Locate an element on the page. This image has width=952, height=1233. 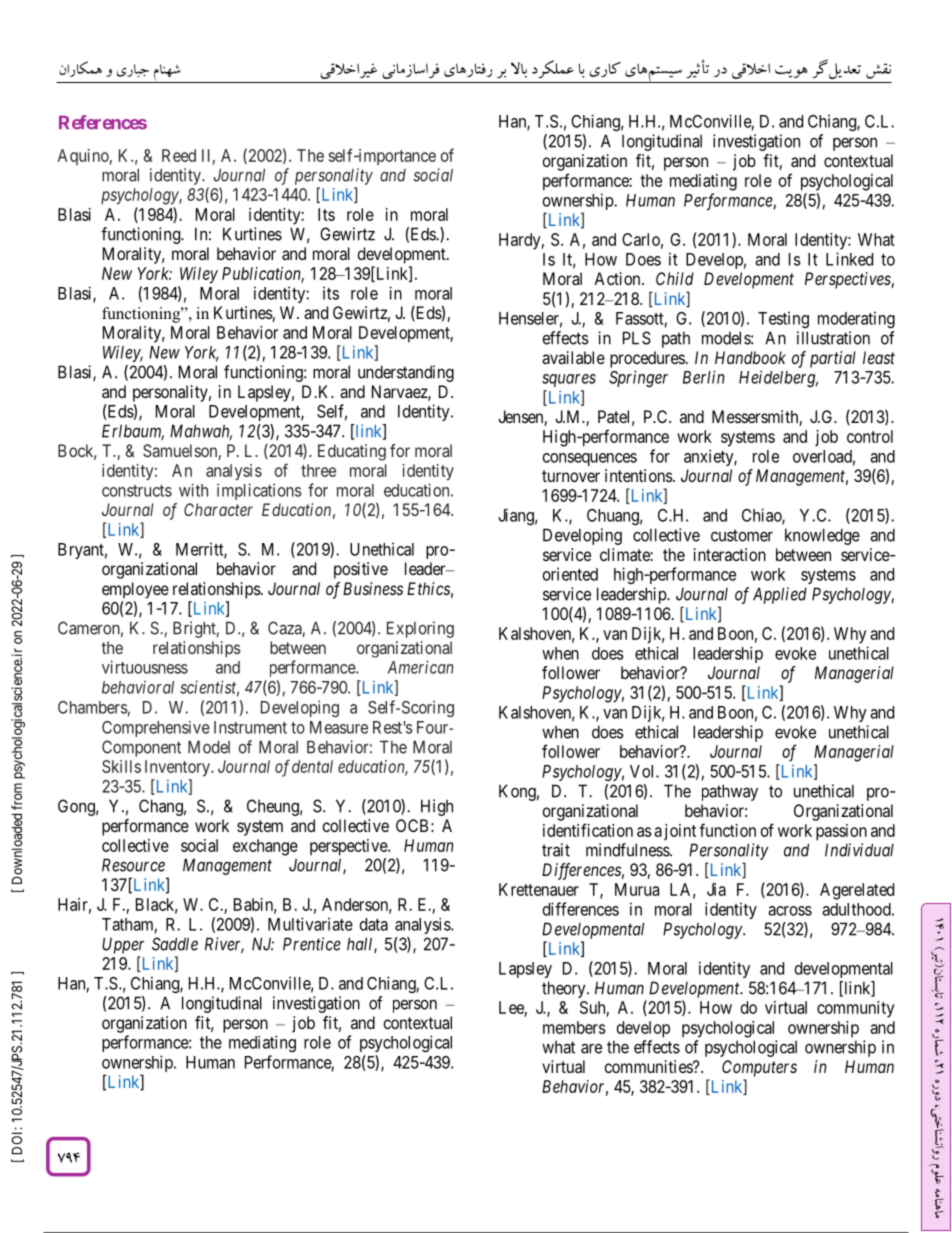
Resource is located at coordinates (133, 865).
